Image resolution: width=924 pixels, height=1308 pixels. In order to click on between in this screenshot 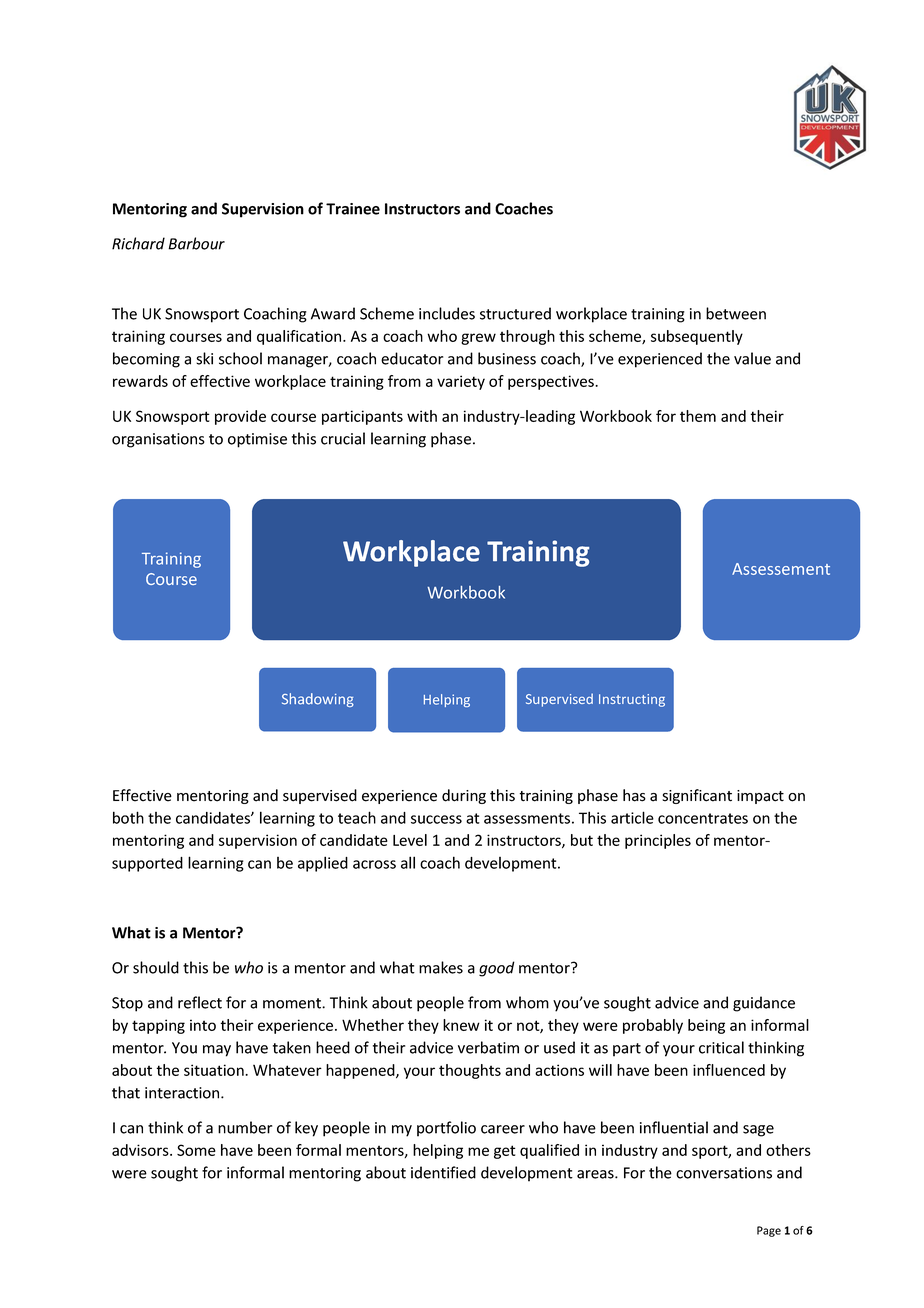, I will do `click(736, 313)`.
